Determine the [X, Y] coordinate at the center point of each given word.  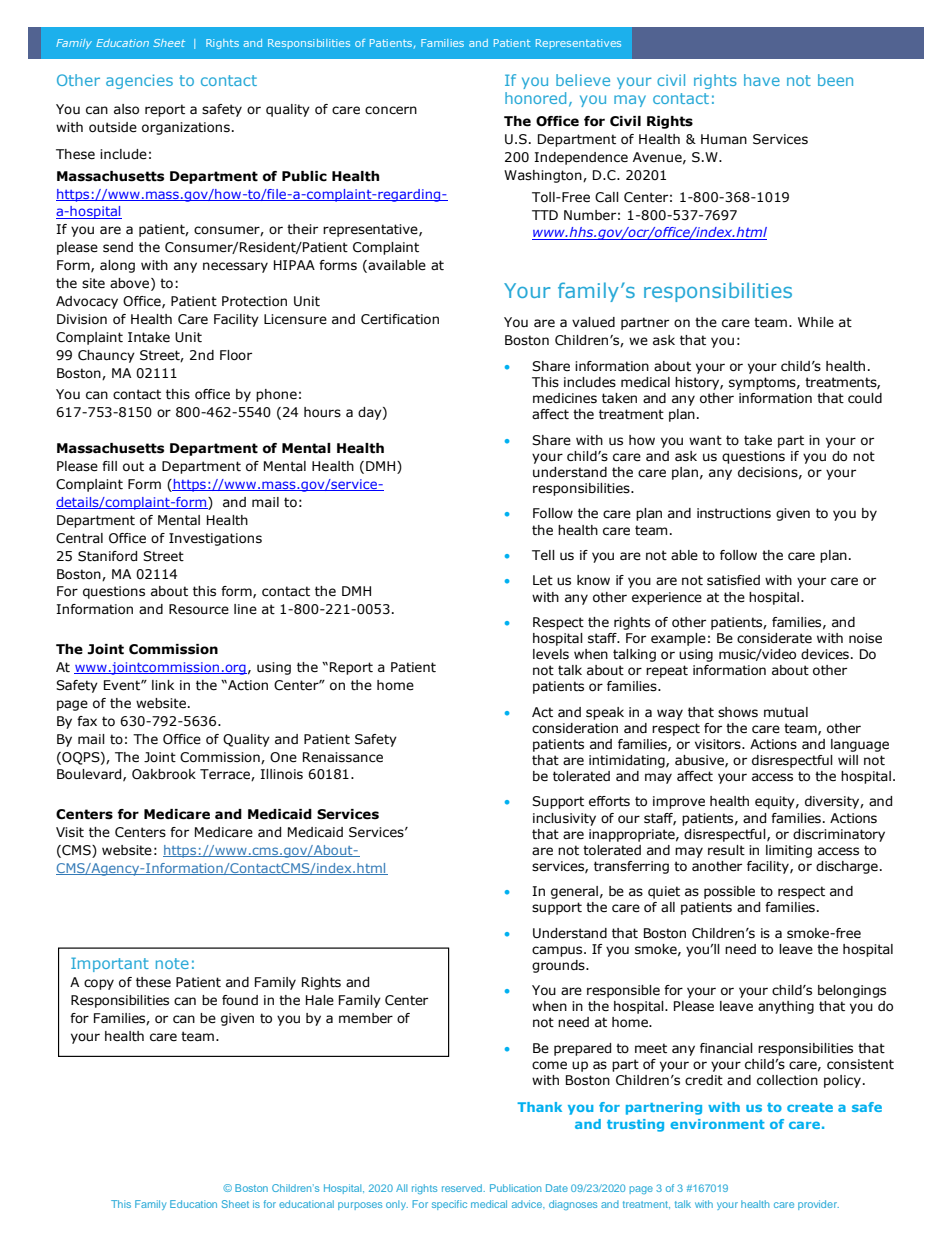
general [574, 892]
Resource [199, 609]
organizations [186, 128]
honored [535, 98]
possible [729, 892]
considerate [774, 638]
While [816, 322]
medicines [565, 398]
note [172, 963]
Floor [236, 355]
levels [551, 654]
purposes [360, 1206]
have [762, 80]
